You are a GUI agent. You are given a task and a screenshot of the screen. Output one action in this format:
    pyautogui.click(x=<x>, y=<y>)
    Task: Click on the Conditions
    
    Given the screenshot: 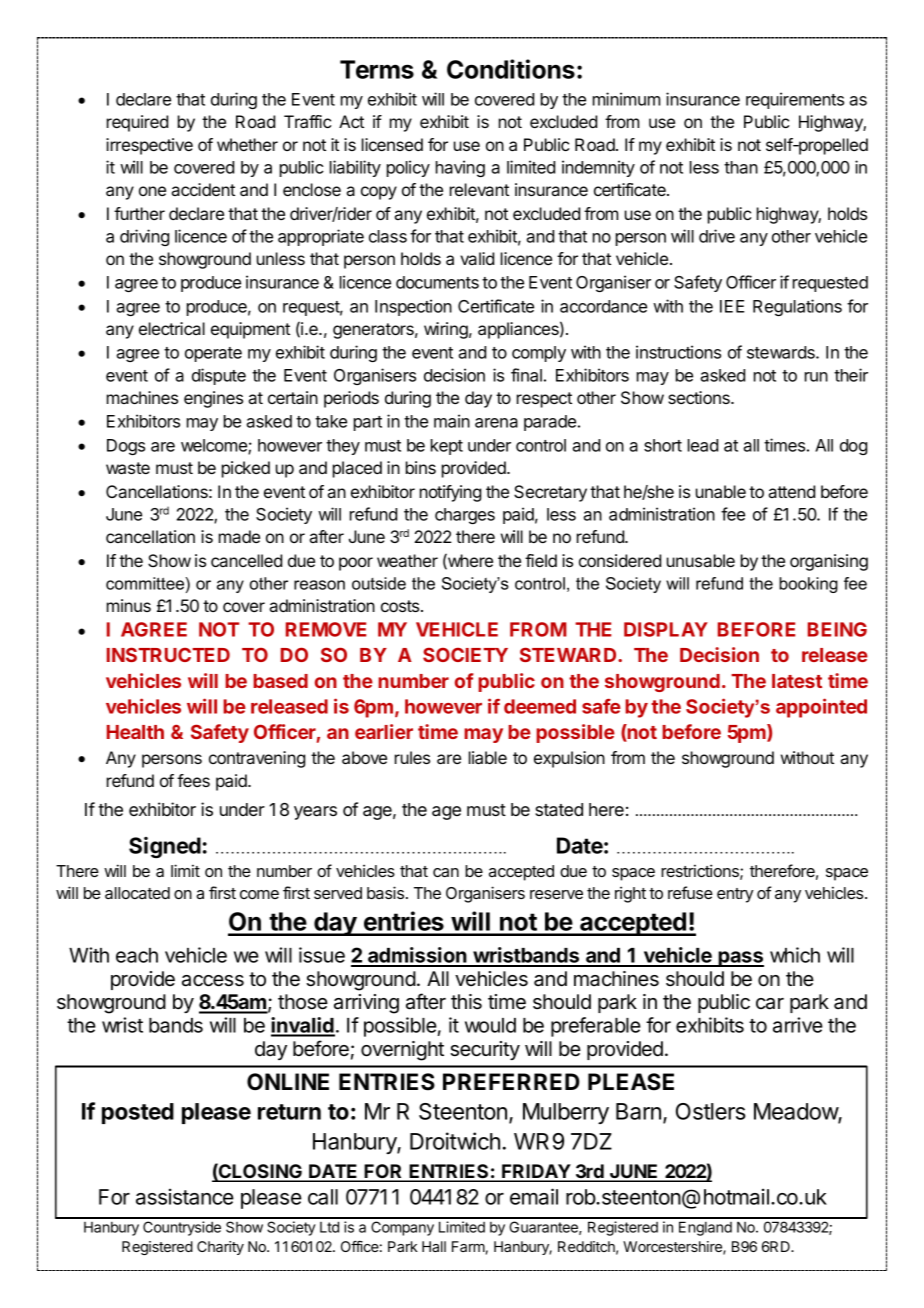 What is the action you would take?
    pyautogui.click(x=511, y=69)
